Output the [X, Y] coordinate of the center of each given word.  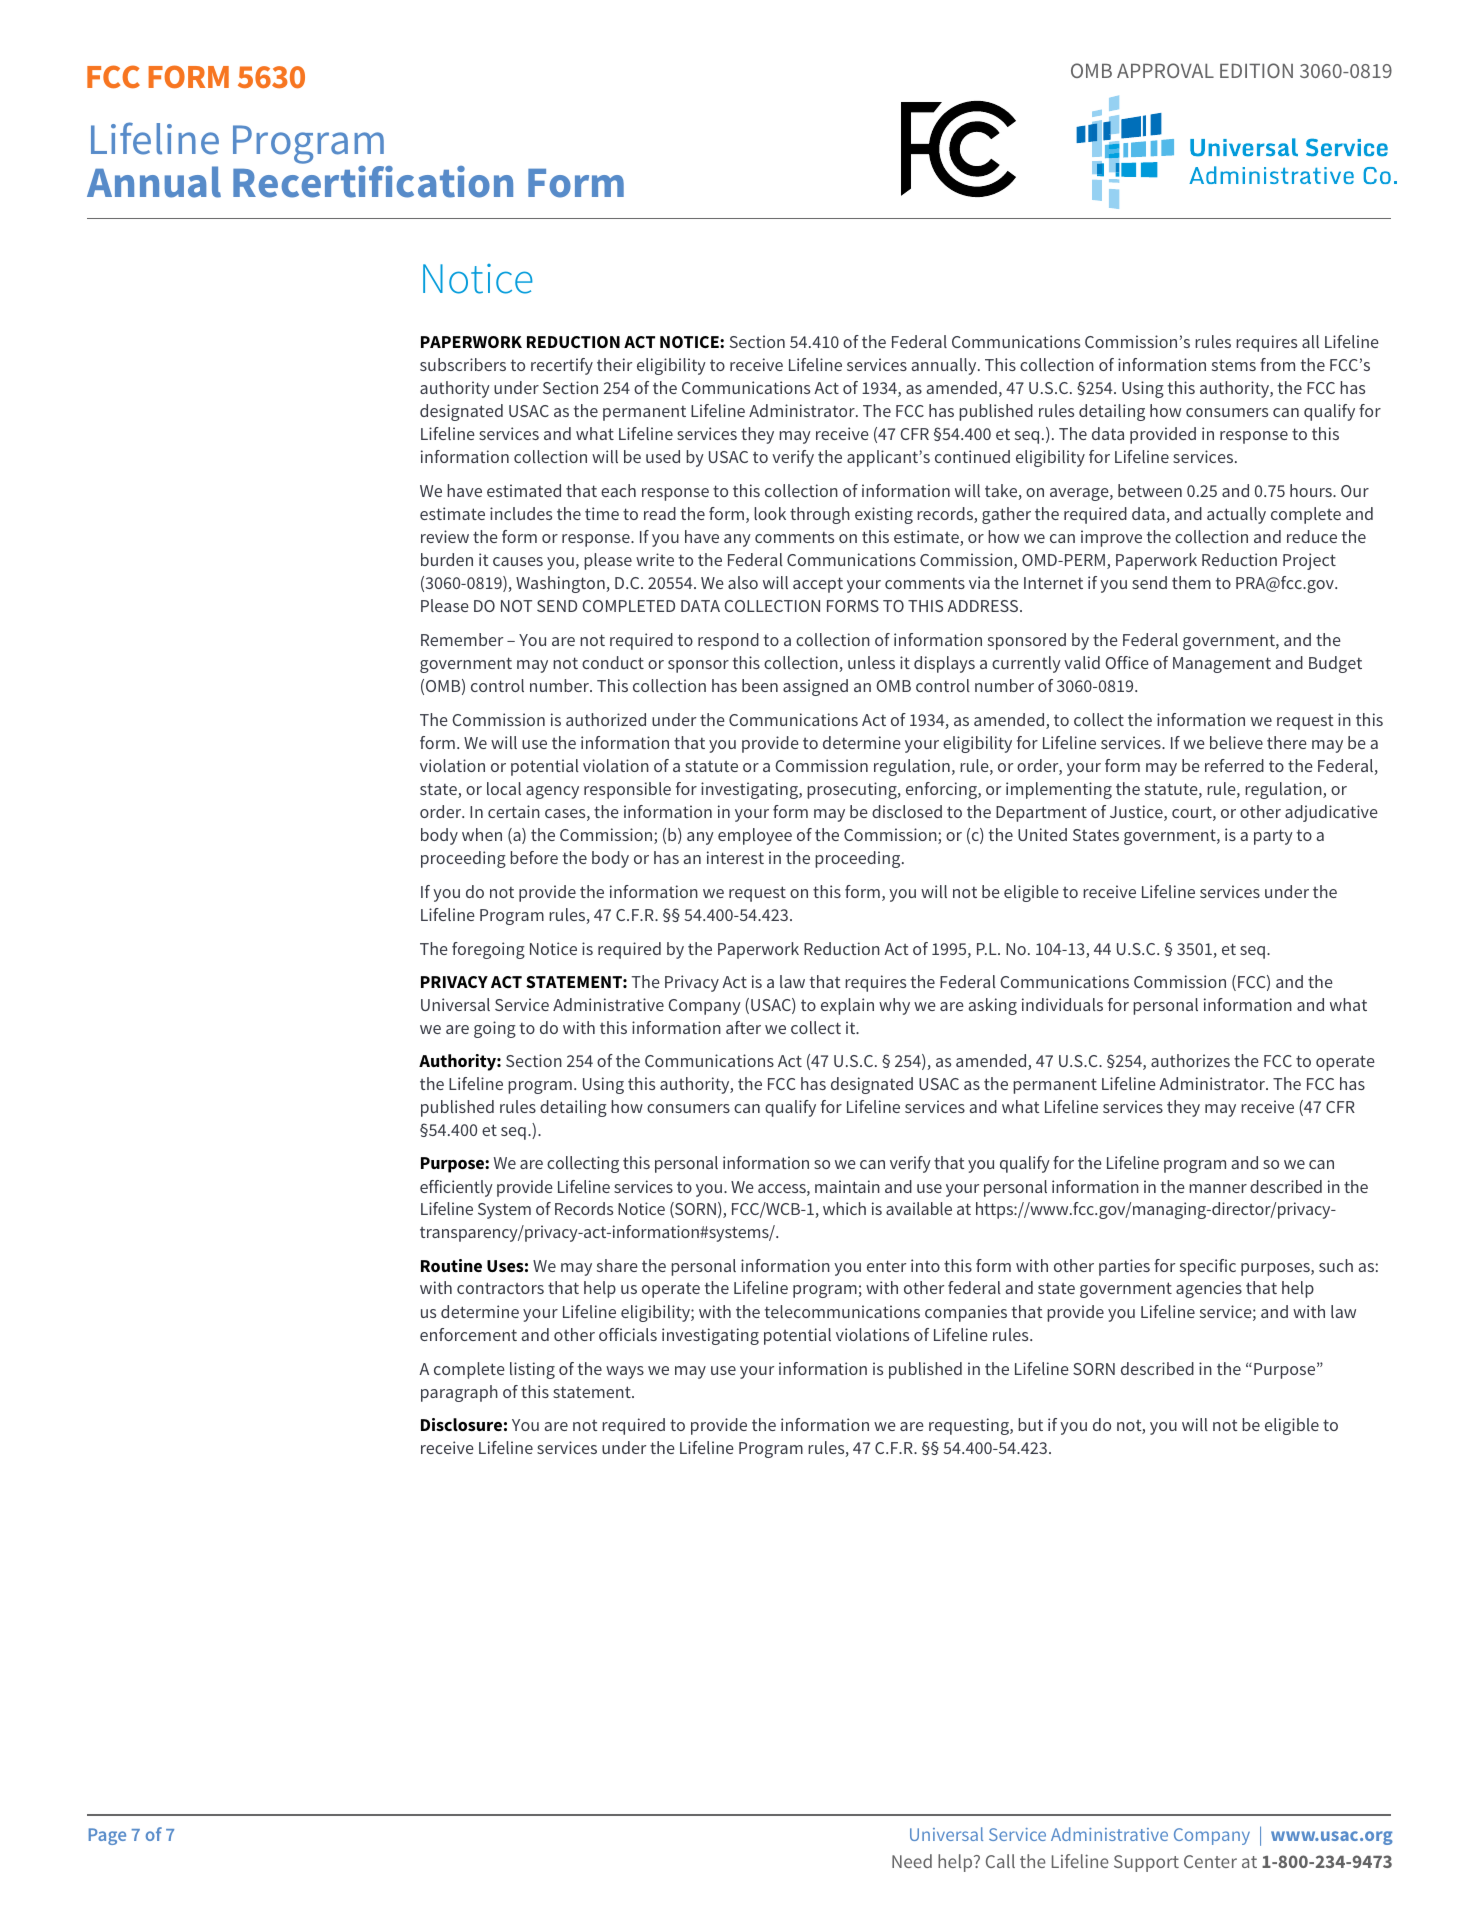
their [614, 364]
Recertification [373, 180]
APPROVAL [1165, 70]
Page [107, 1836]
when [482, 834]
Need [912, 1861]
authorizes [1190, 1060]
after [743, 1027]
